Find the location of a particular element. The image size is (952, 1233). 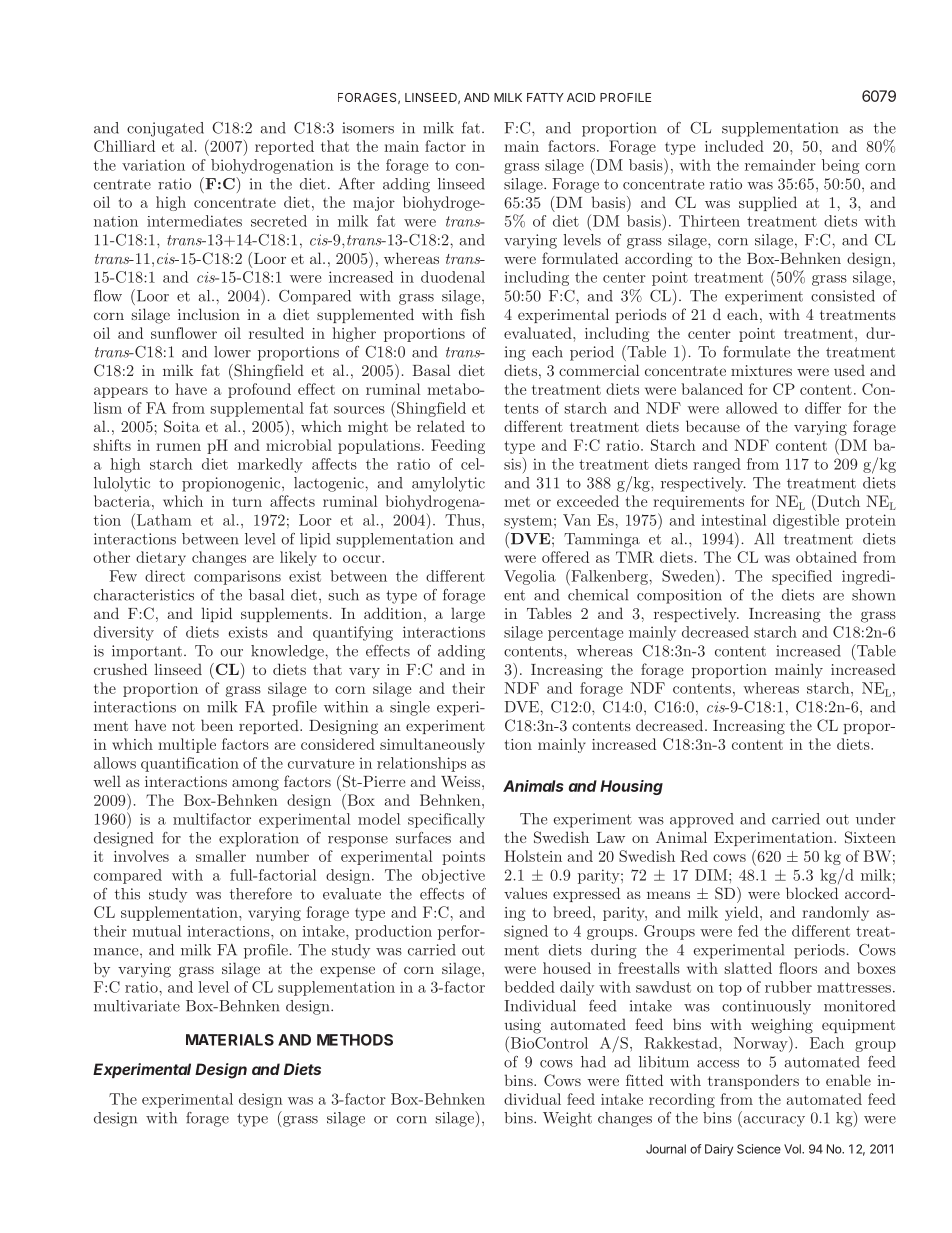

Weight is located at coordinates (567, 1119).
